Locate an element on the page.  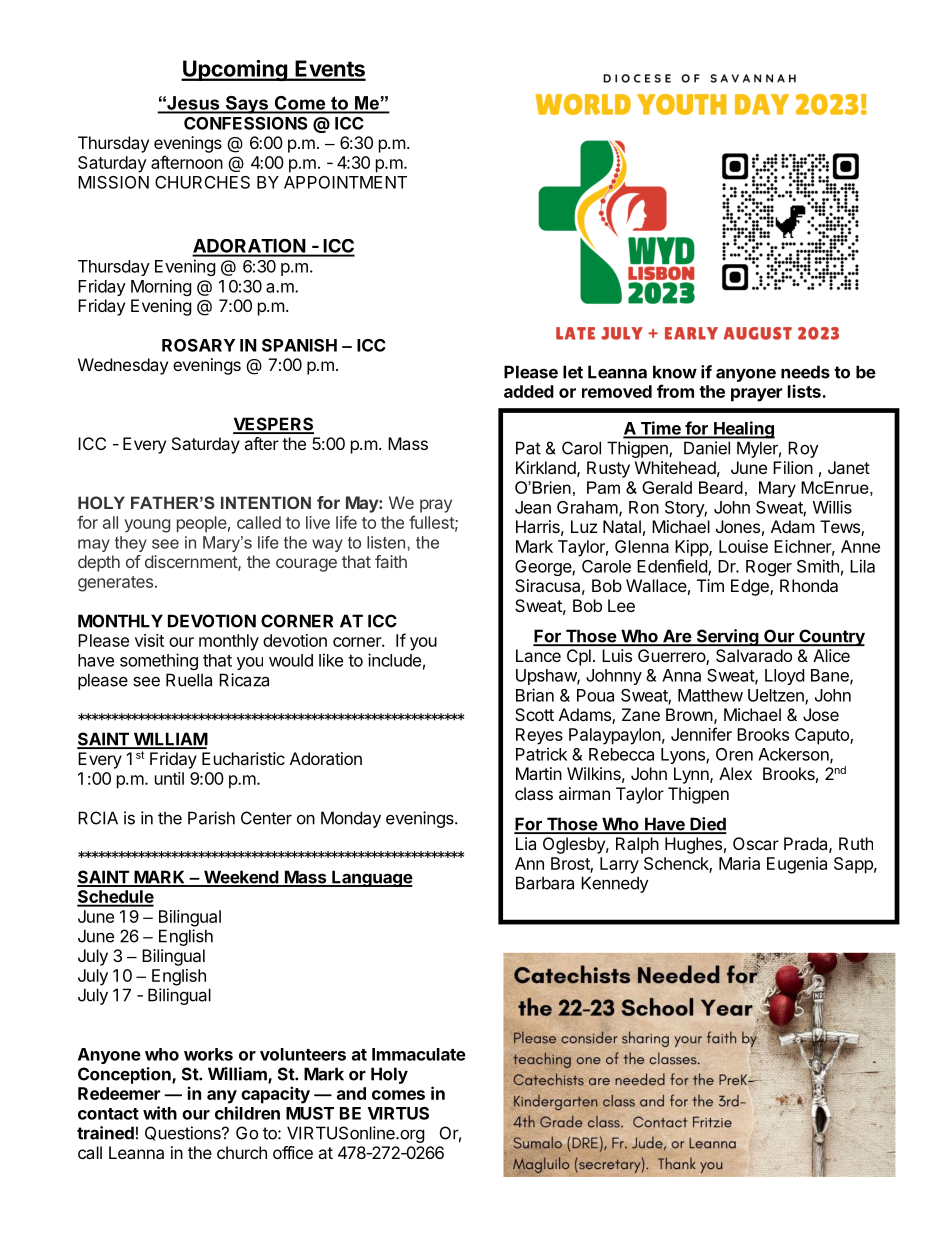
with is located at coordinates (160, 1113).
